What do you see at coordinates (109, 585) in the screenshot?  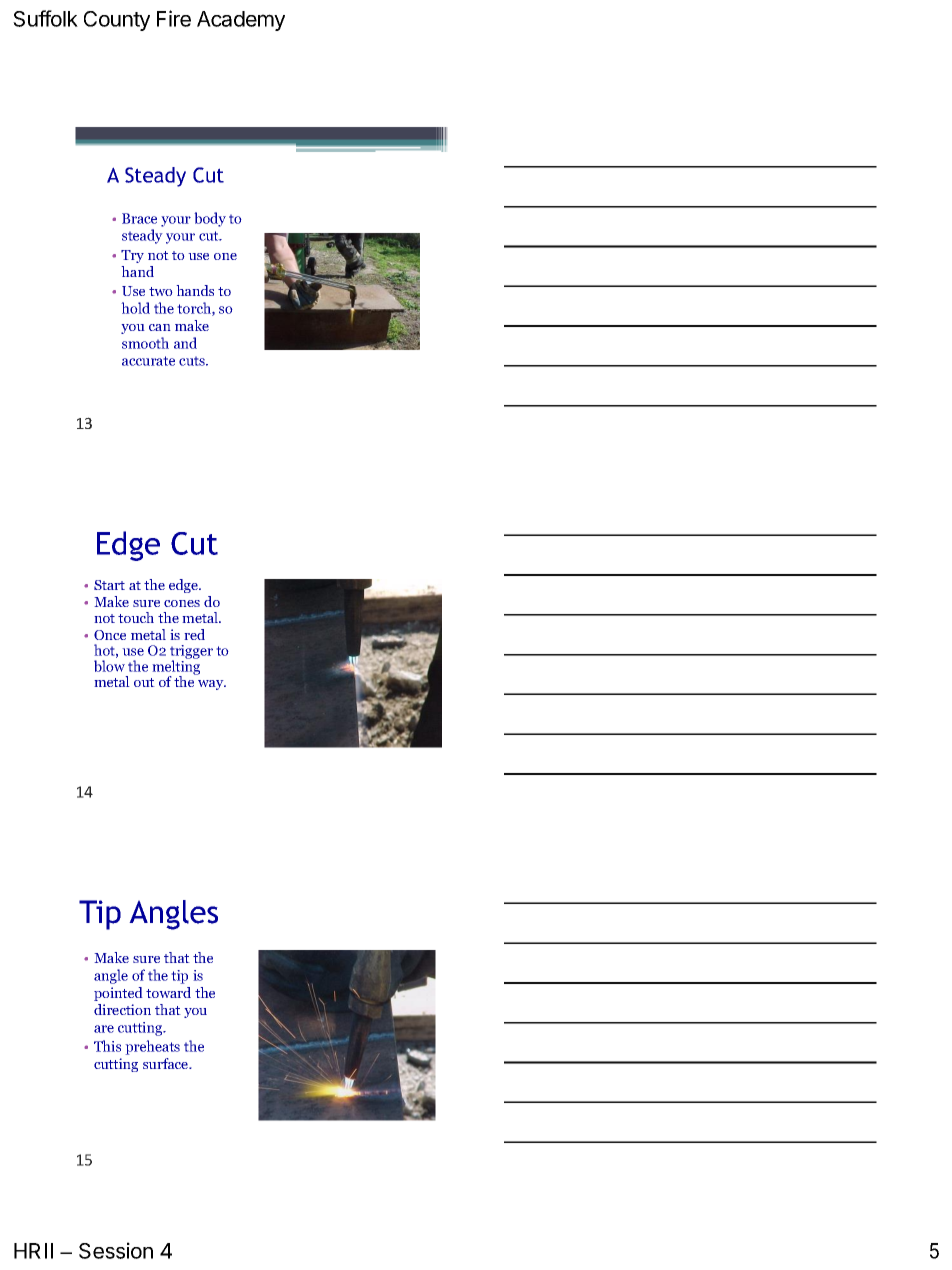 I see `Start` at bounding box center [109, 585].
